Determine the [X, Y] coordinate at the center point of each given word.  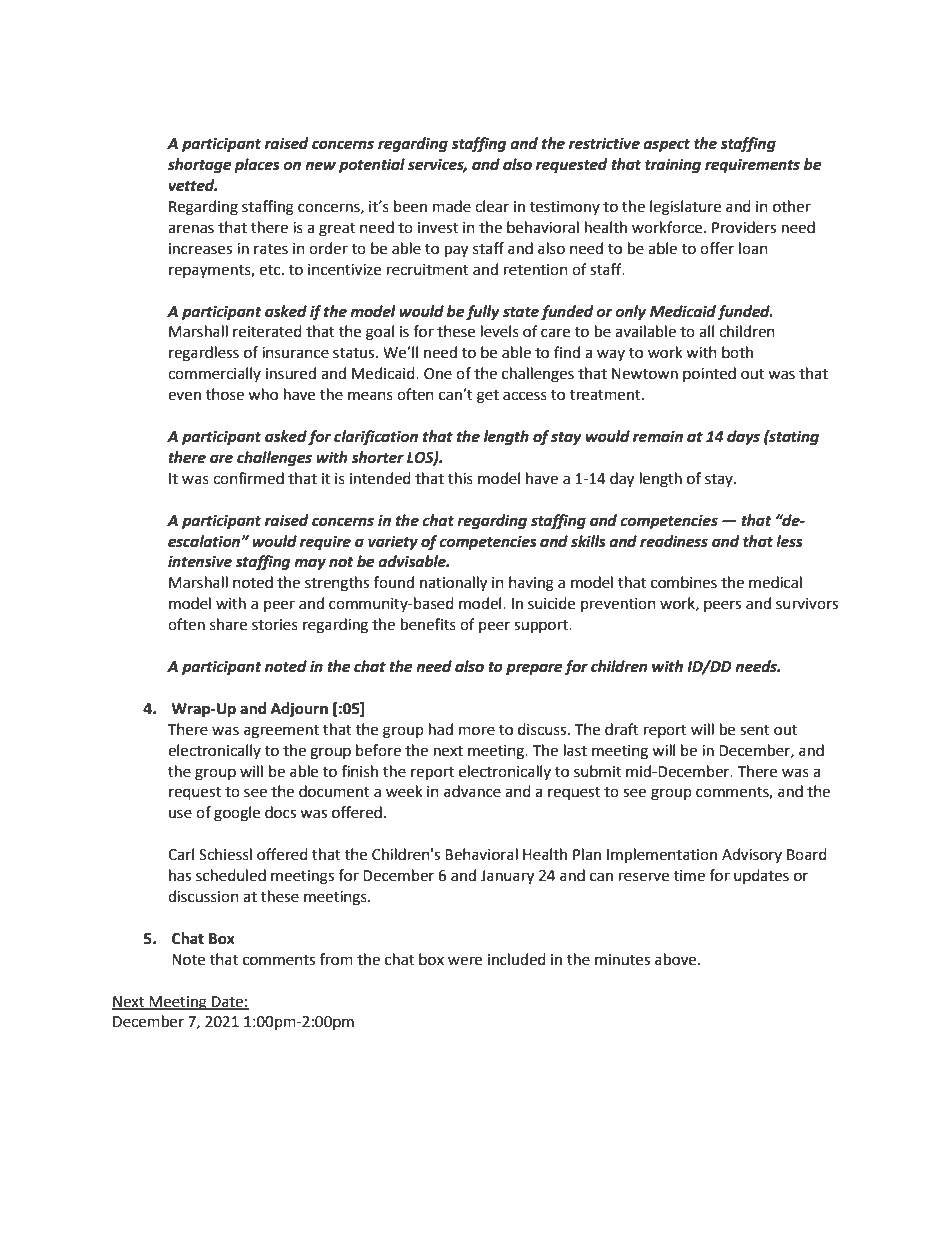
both [737, 352]
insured [291, 373]
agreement [281, 732]
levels [500, 331]
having [531, 584]
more [477, 731]
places [257, 166]
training [673, 166]
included [517, 959]
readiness [674, 541]
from [336, 959]
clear [492, 206]
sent [755, 730]
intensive [200, 561]
